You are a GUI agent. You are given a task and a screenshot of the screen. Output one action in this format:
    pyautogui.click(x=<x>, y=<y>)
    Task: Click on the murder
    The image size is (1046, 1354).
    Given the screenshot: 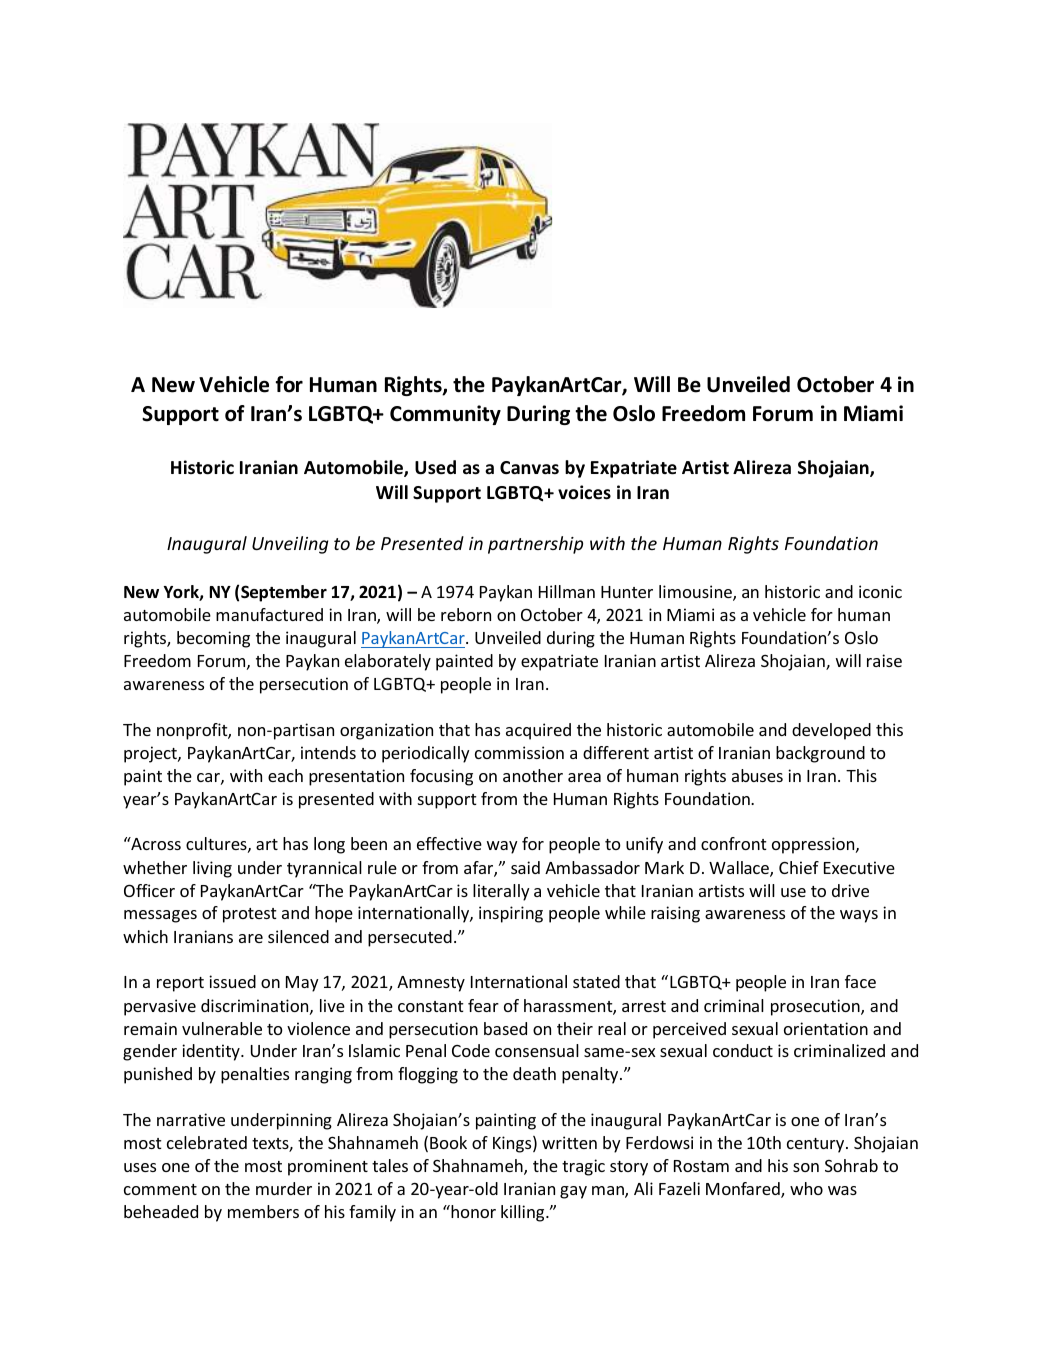 What is the action you would take?
    pyautogui.click(x=284, y=1188)
